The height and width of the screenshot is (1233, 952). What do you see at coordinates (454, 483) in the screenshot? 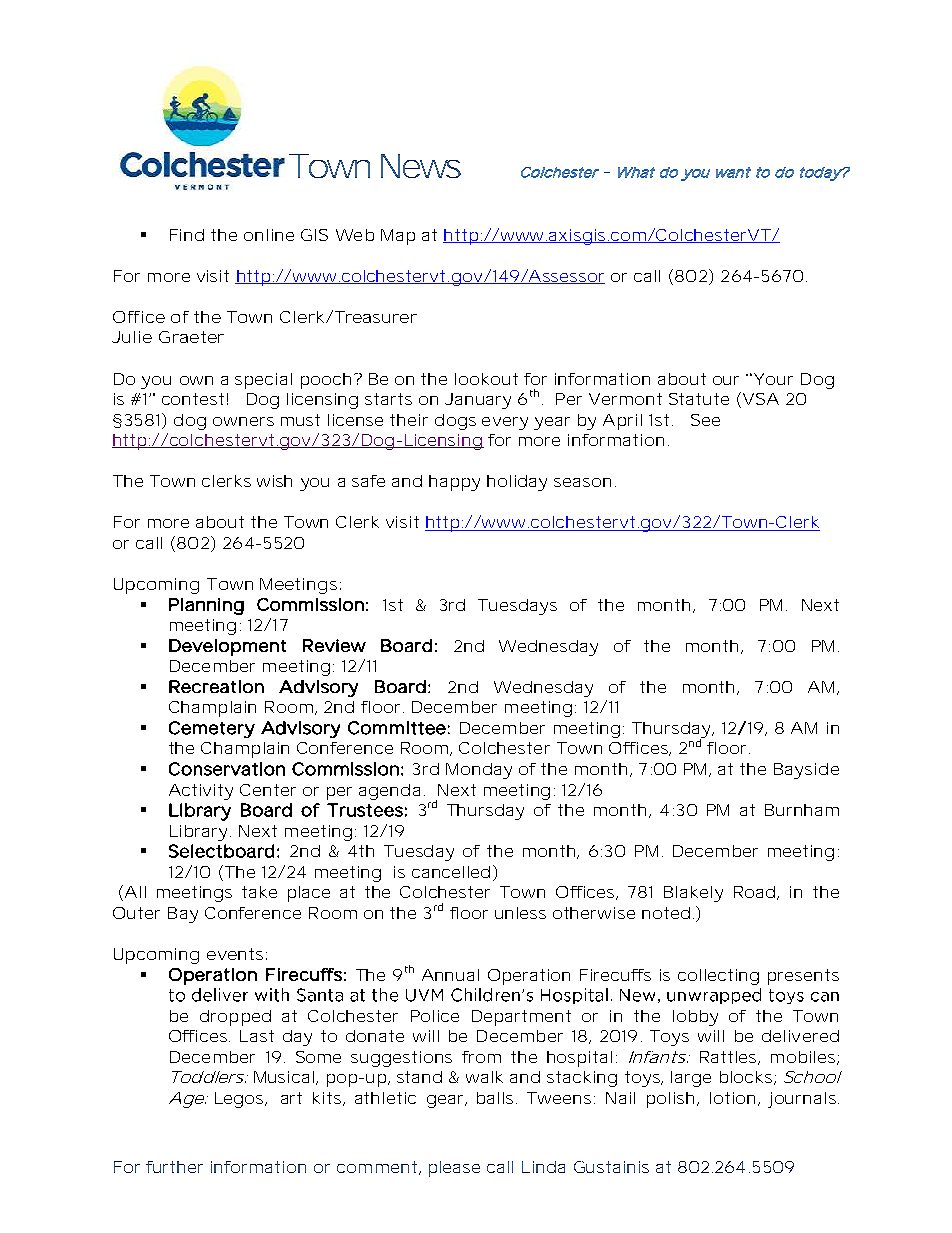
I see `happy` at bounding box center [454, 483].
